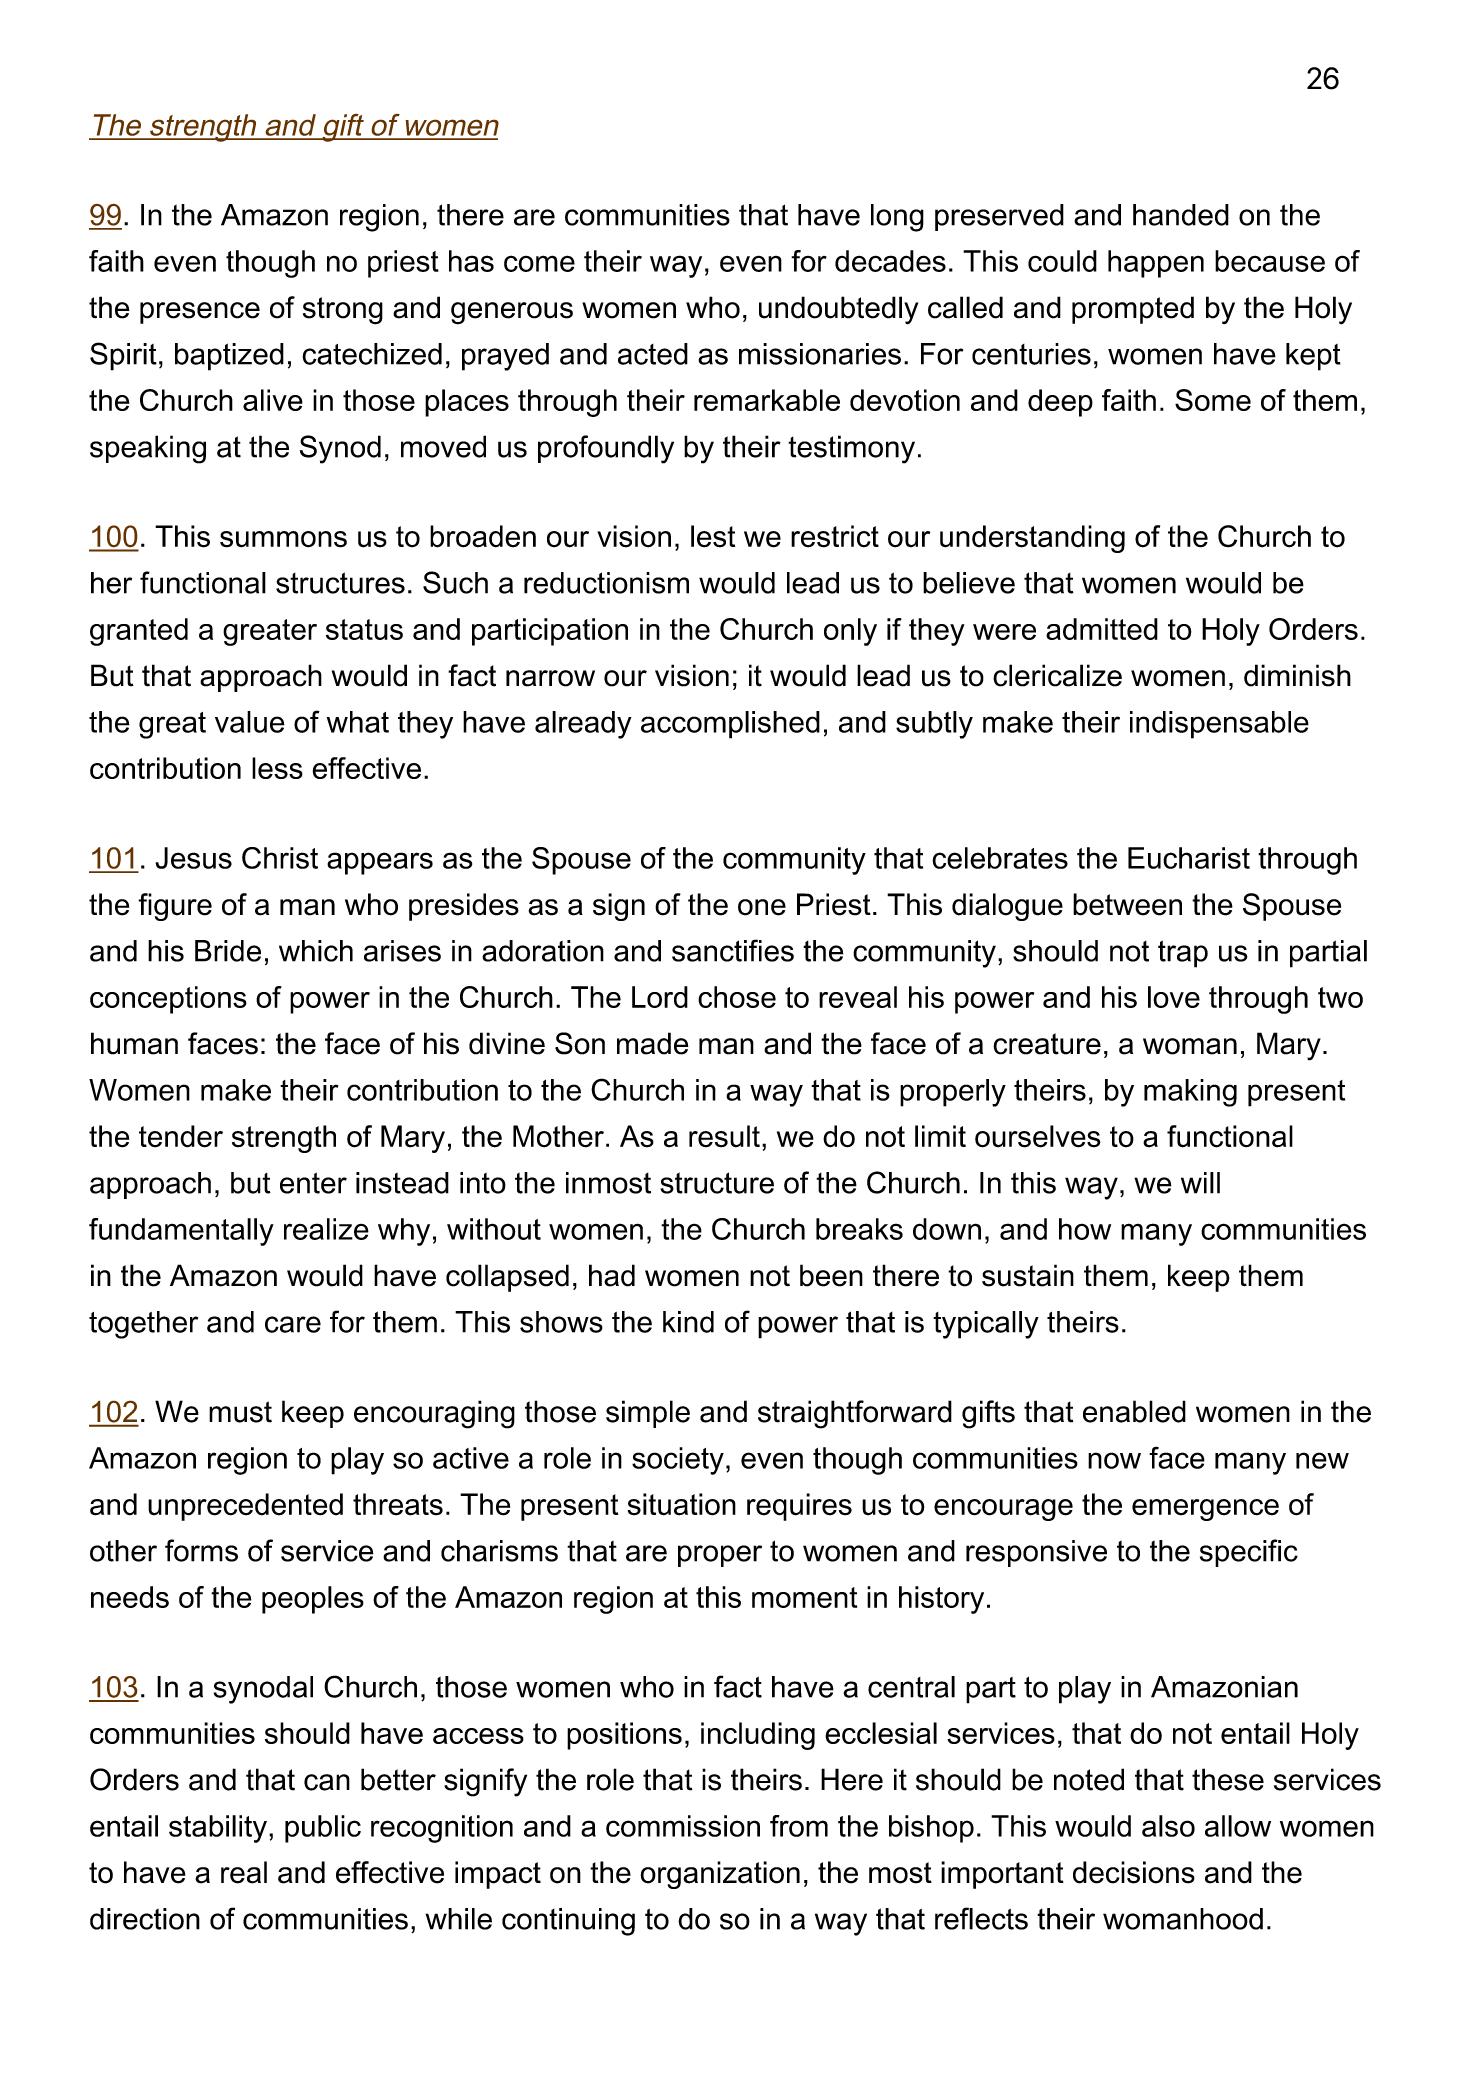  Describe the element at coordinates (653, 1043) in the image. I see `made` at that location.
